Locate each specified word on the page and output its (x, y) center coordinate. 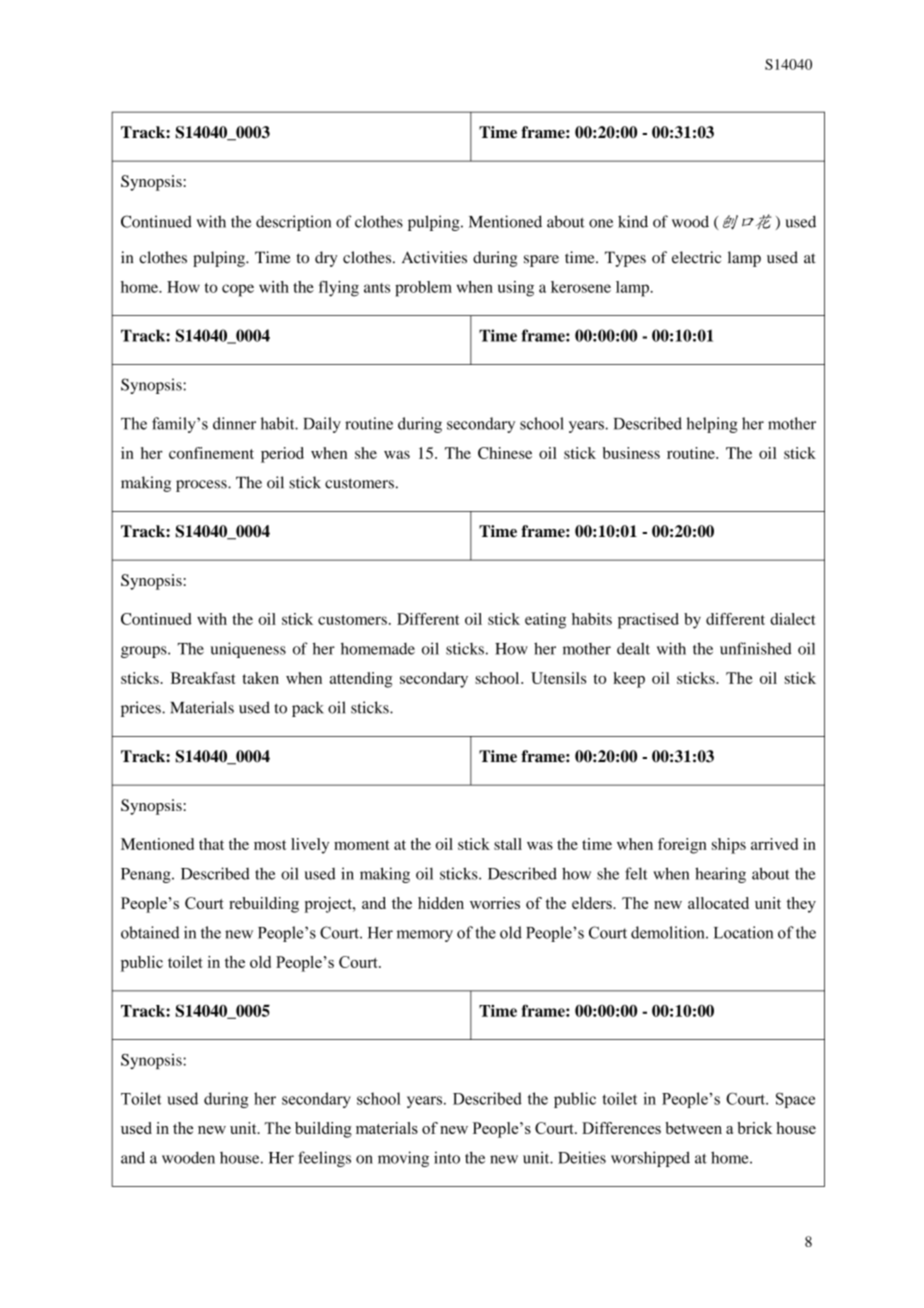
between (693, 1128)
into (447, 1157)
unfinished (756, 648)
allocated (718, 903)
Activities (434, 257)
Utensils (558, 678)
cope (238, 290)
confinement (211, 453)
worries (495, 903)
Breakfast (203, 678)
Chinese (505, 453)
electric (696, 257)
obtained (150, 932)
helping (712, 425)
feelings (324, 1159)
